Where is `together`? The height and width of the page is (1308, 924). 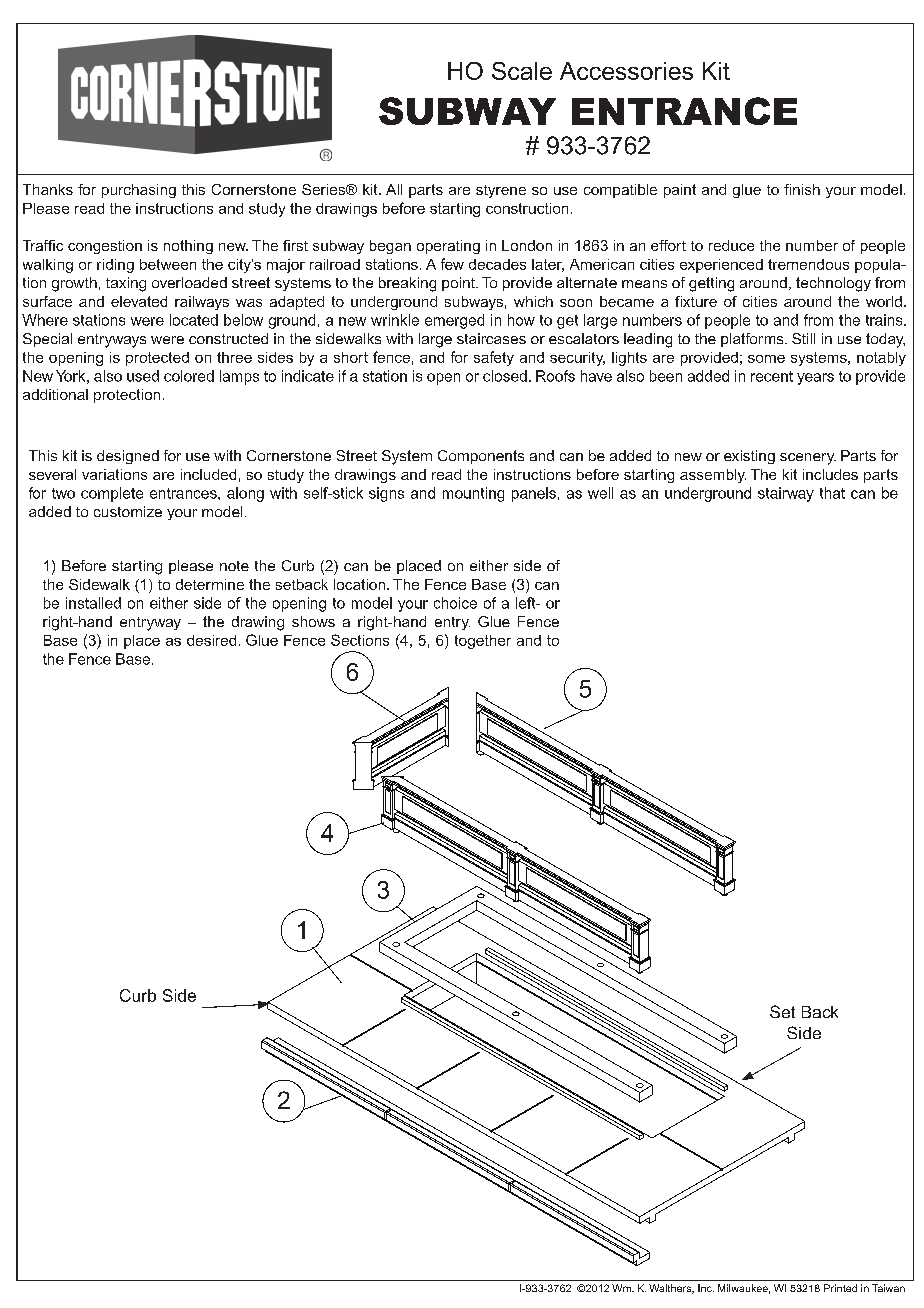 together is located at coordinates (483, 642).
